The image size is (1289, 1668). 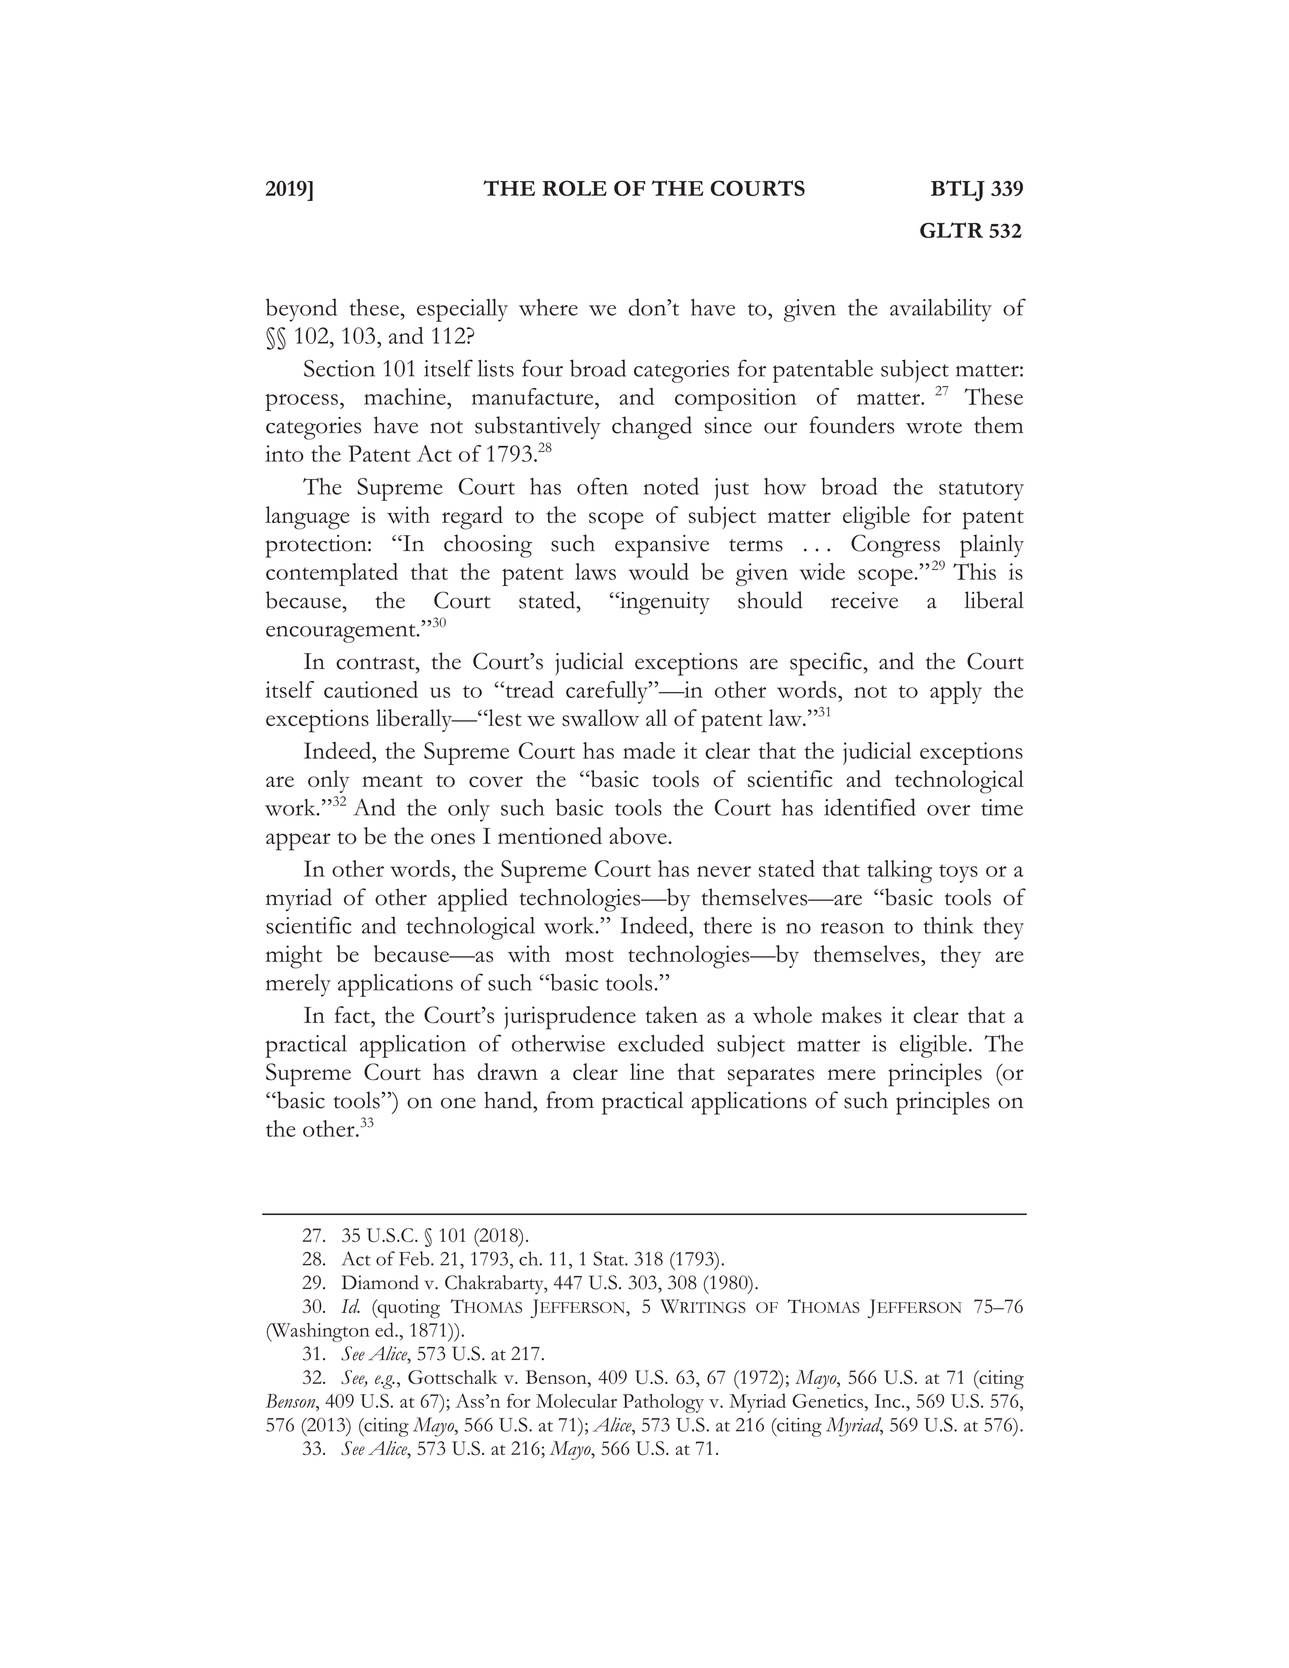 What do you see at coordinates (829, 1401) in the image?
I see `Genetics` at bounding box center [829, 1401].
